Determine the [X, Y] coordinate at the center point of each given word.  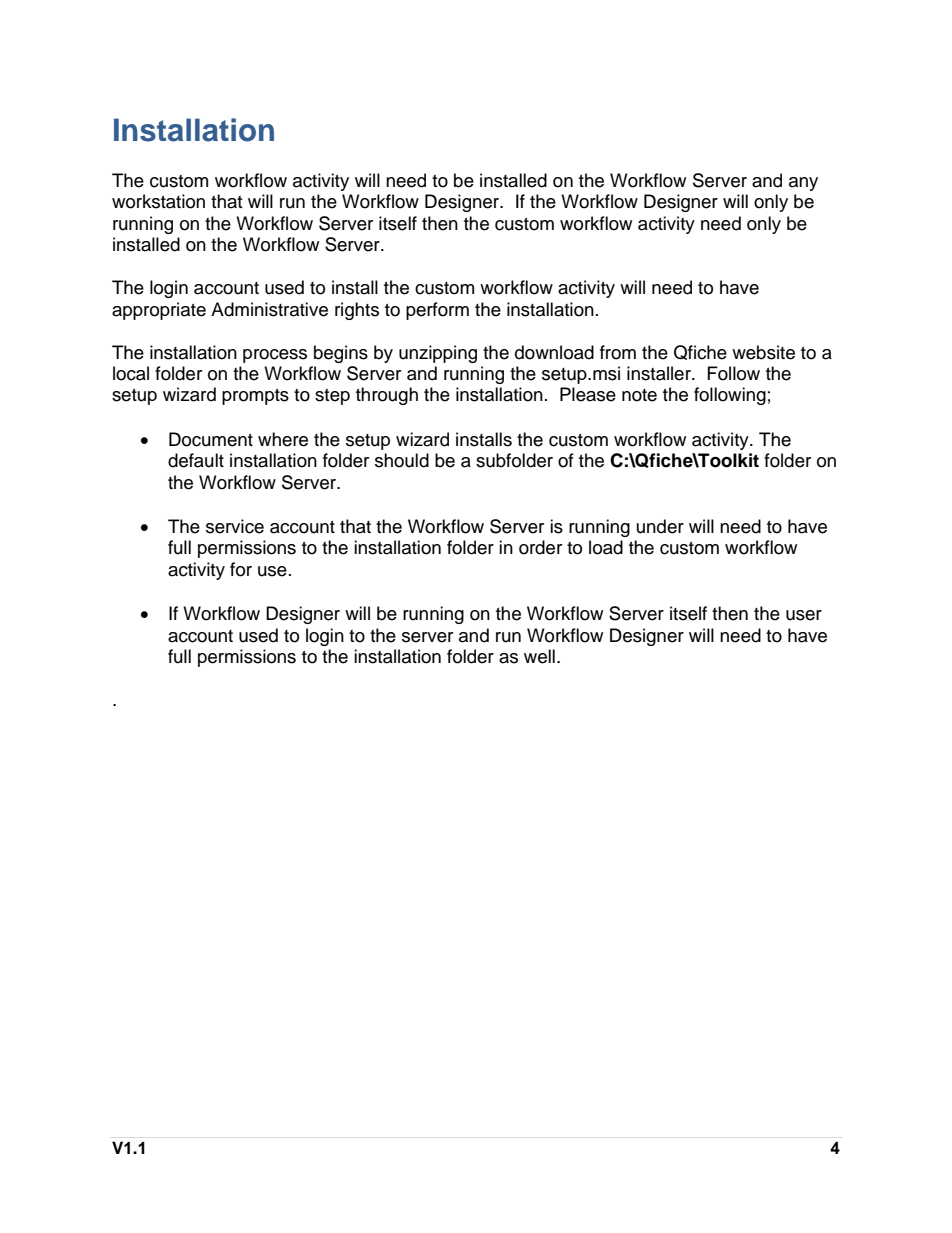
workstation [158, 201]
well [539, 656]
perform [437, 311]
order [540, 547]
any [803, 184]
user [804, 615]
